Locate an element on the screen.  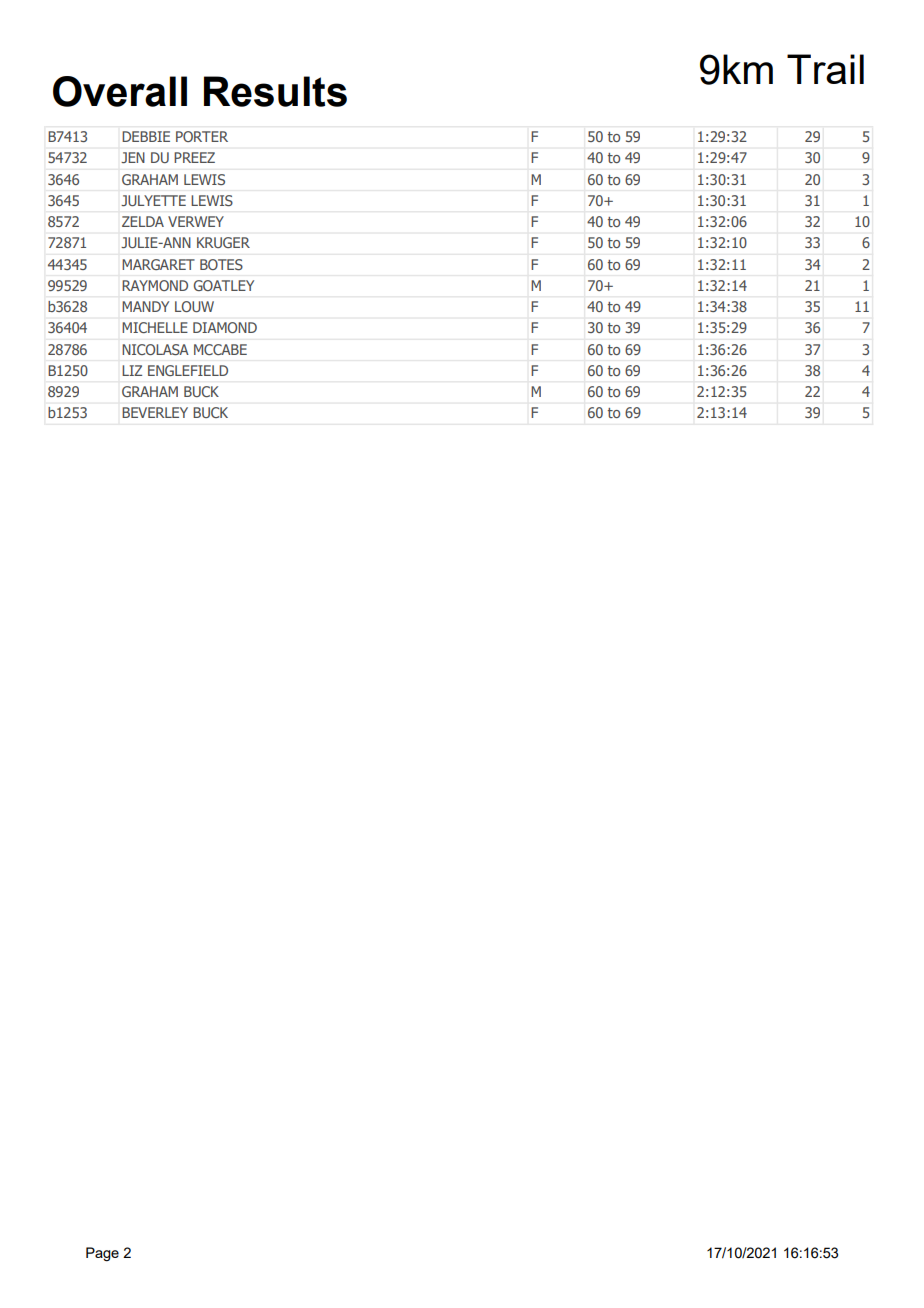
RAYMOND is located at coordinates (155, 285).
